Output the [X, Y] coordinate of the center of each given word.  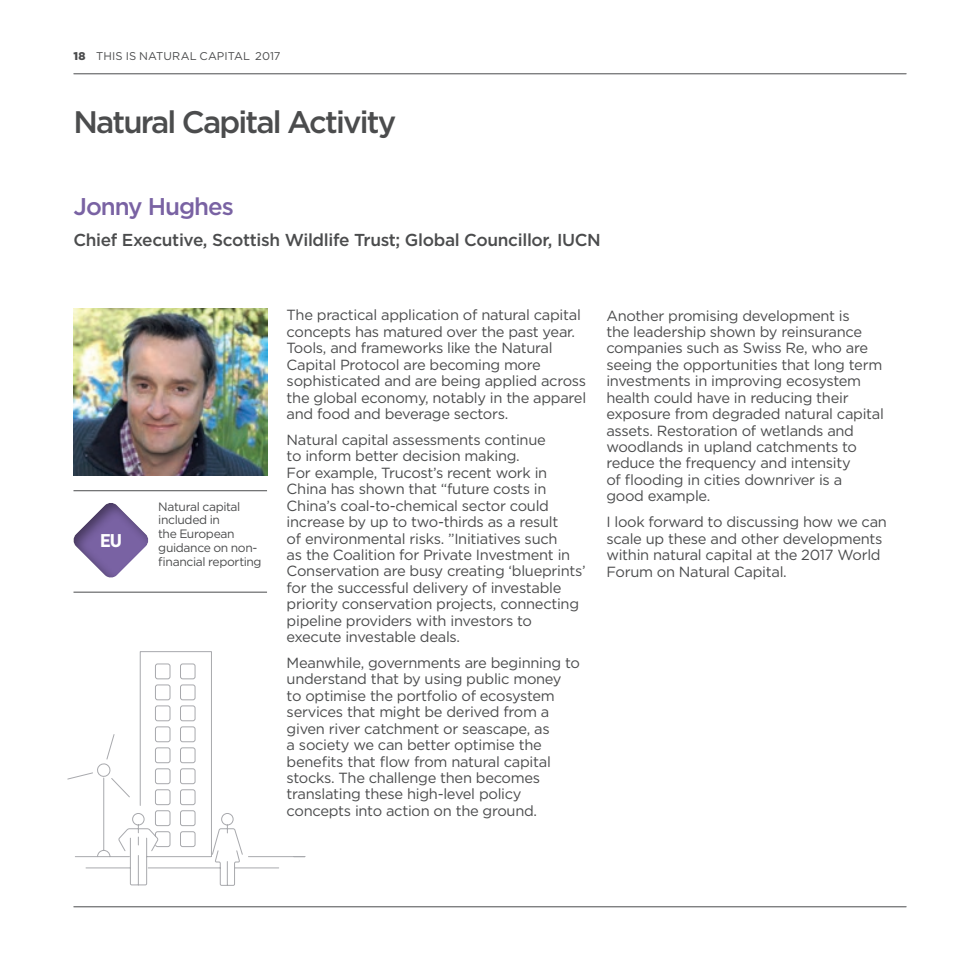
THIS [109, 56]
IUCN [578, 239]
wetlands [792, 430]
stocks [310, 777]
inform [328, 455]
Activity [341, 124]
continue [515, 439]
